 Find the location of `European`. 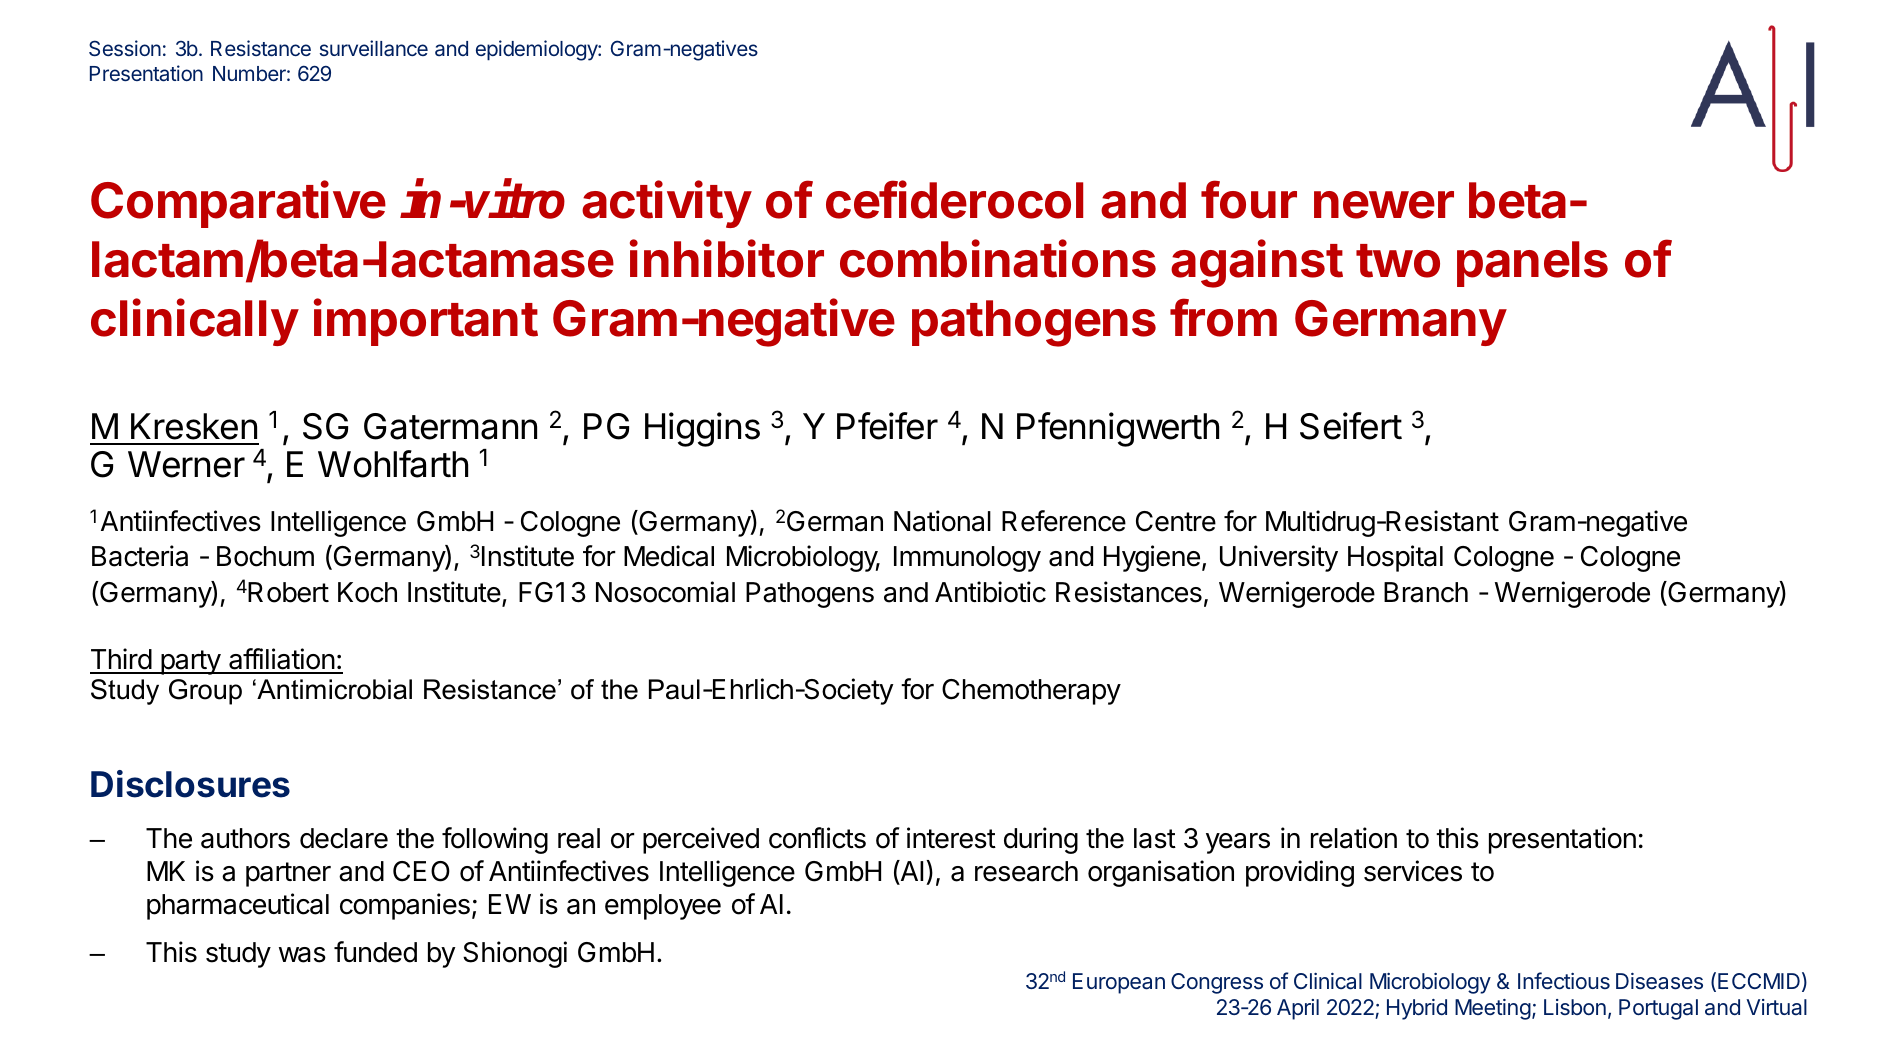

European is located at coordinates (1119, 983).
